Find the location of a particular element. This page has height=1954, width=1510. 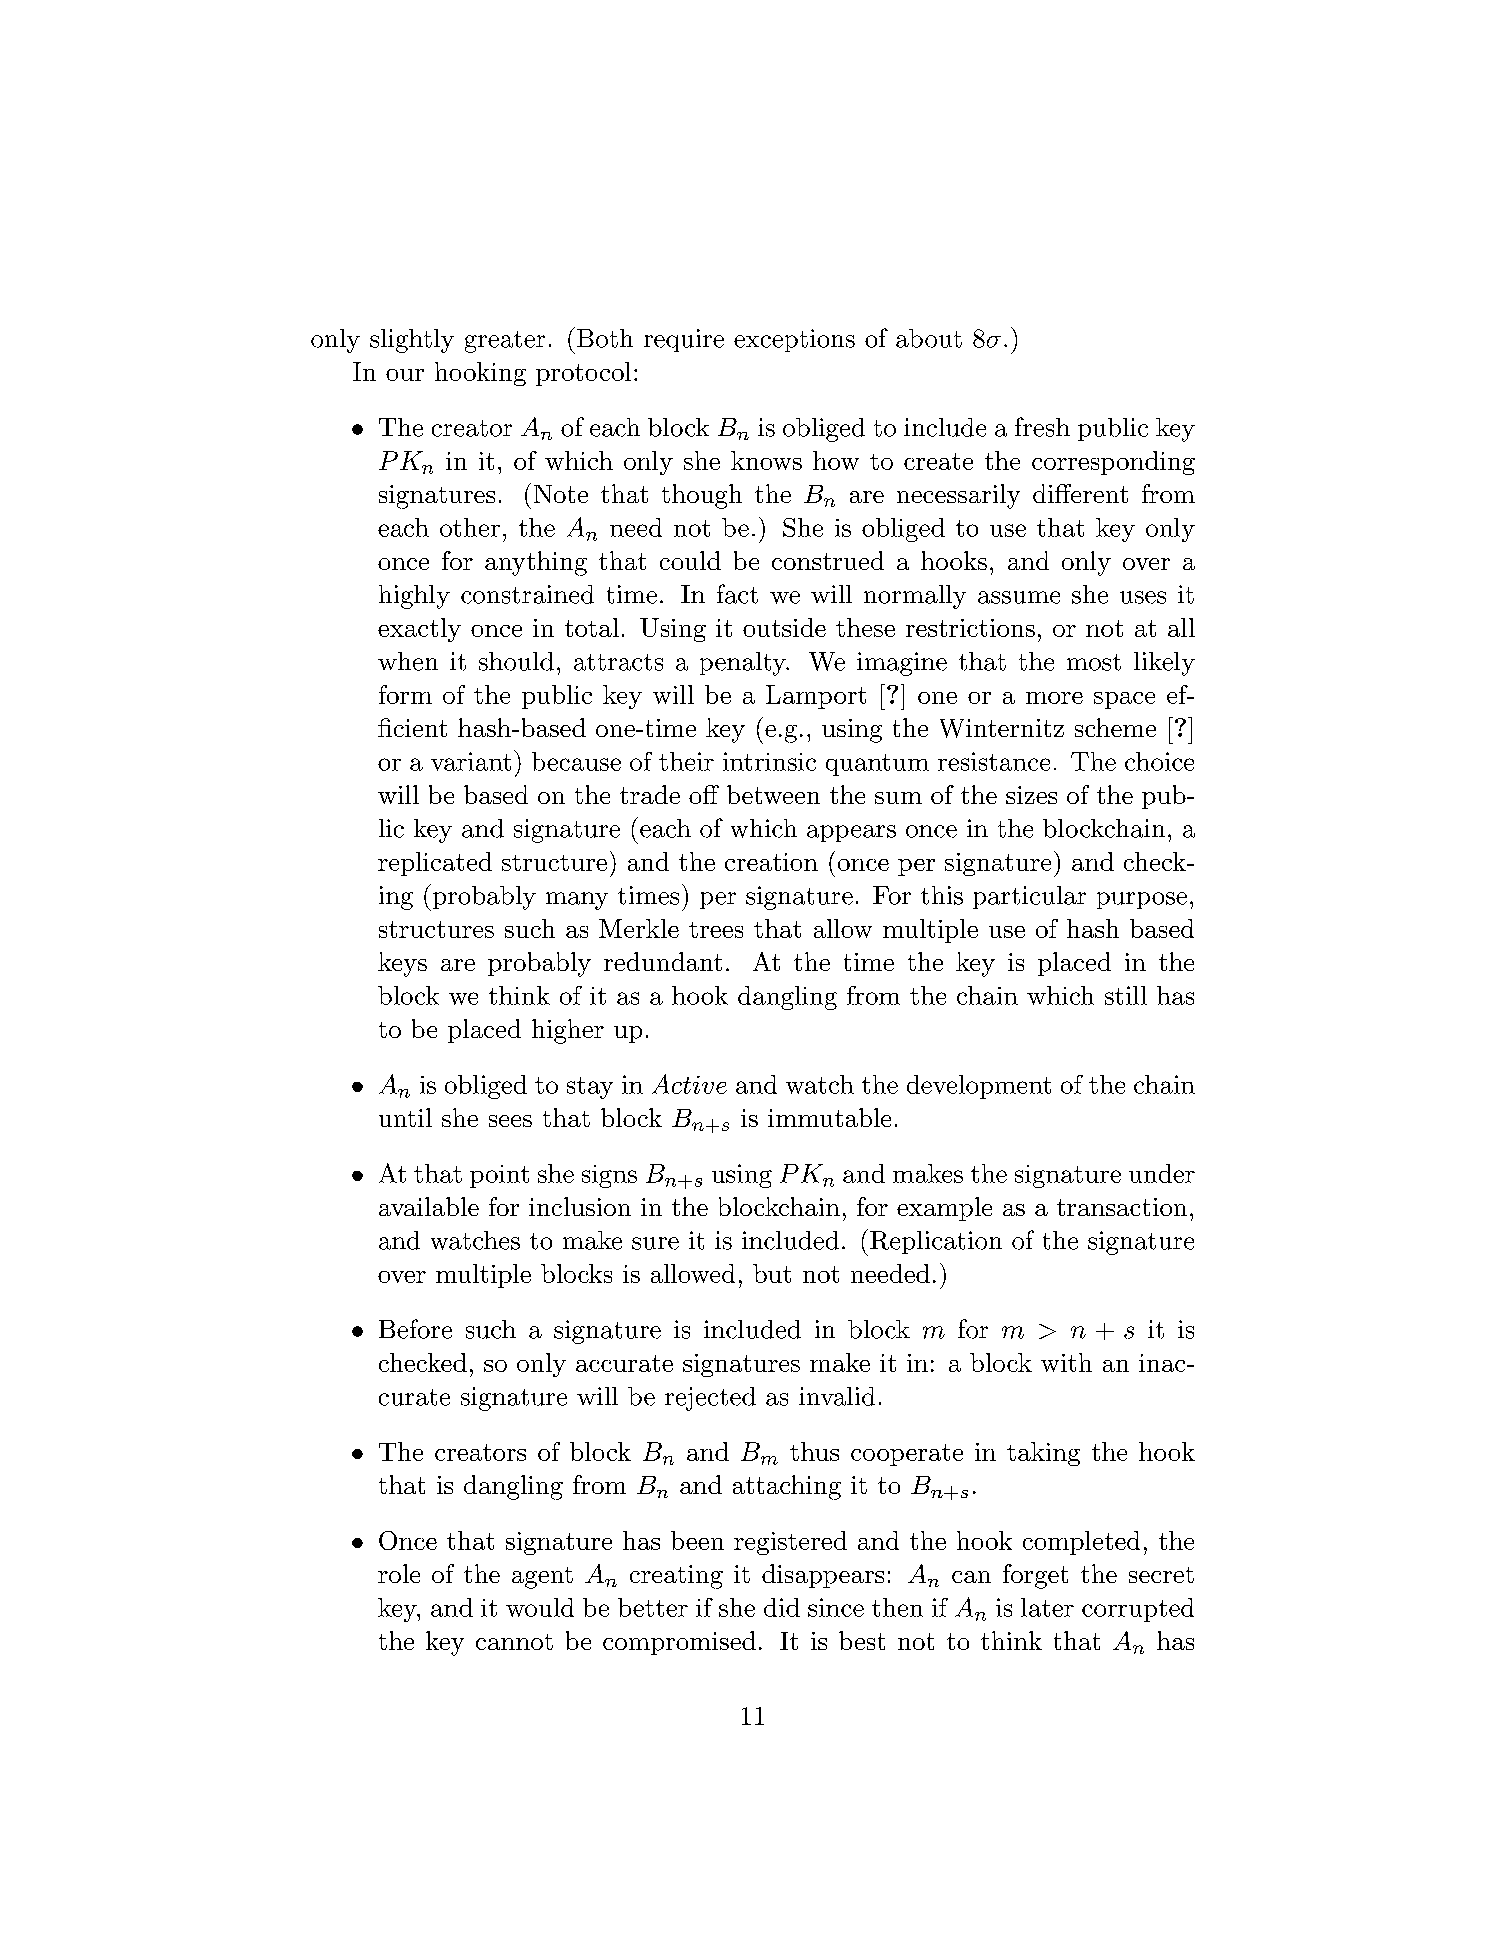

later is located at coordinates (1047, 1607).
